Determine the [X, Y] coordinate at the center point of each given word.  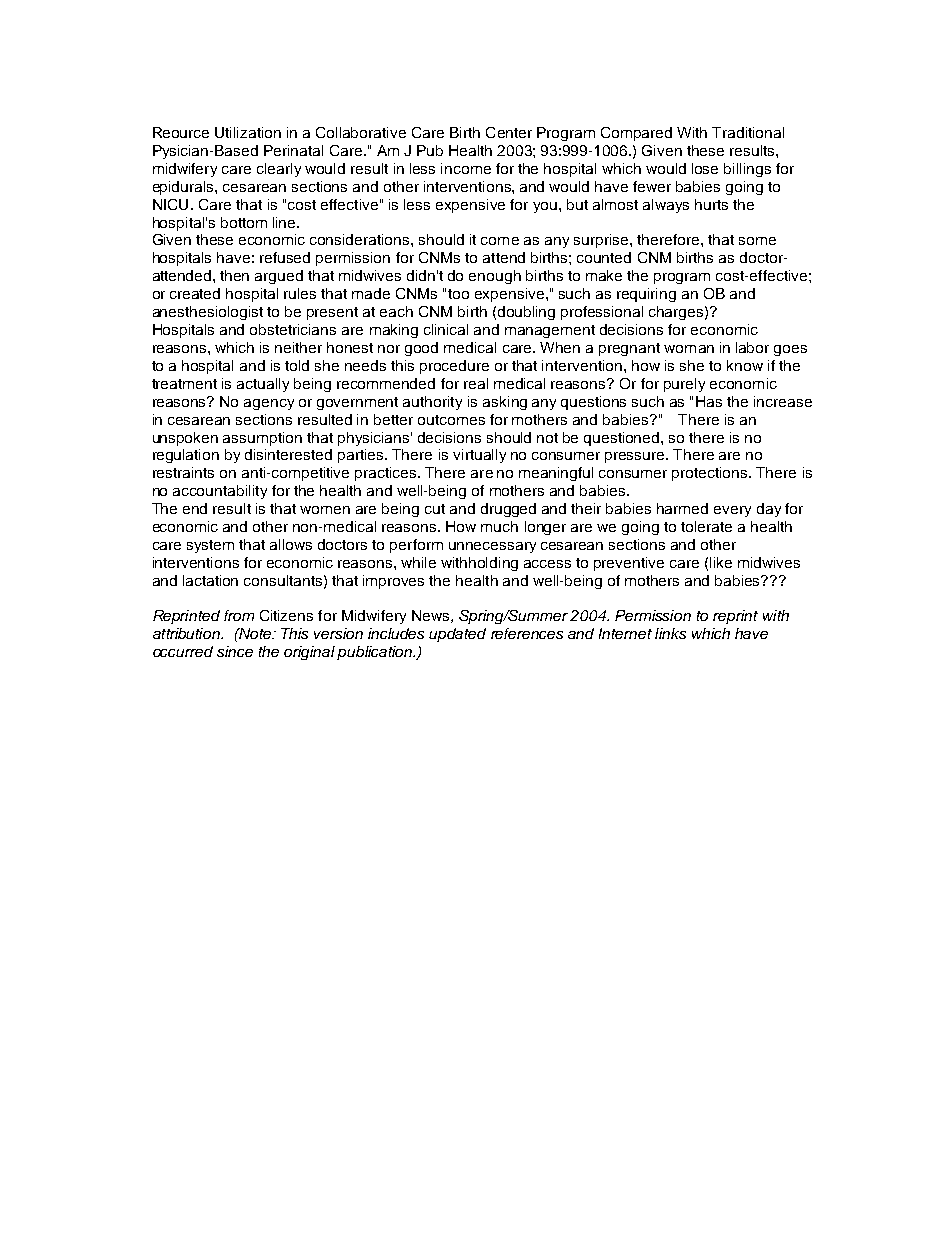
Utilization [248, 132]
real [476, 383]
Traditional [748, 132]
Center [509, 132]
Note [255, 633]
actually [263, 385]
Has [709, 401]
